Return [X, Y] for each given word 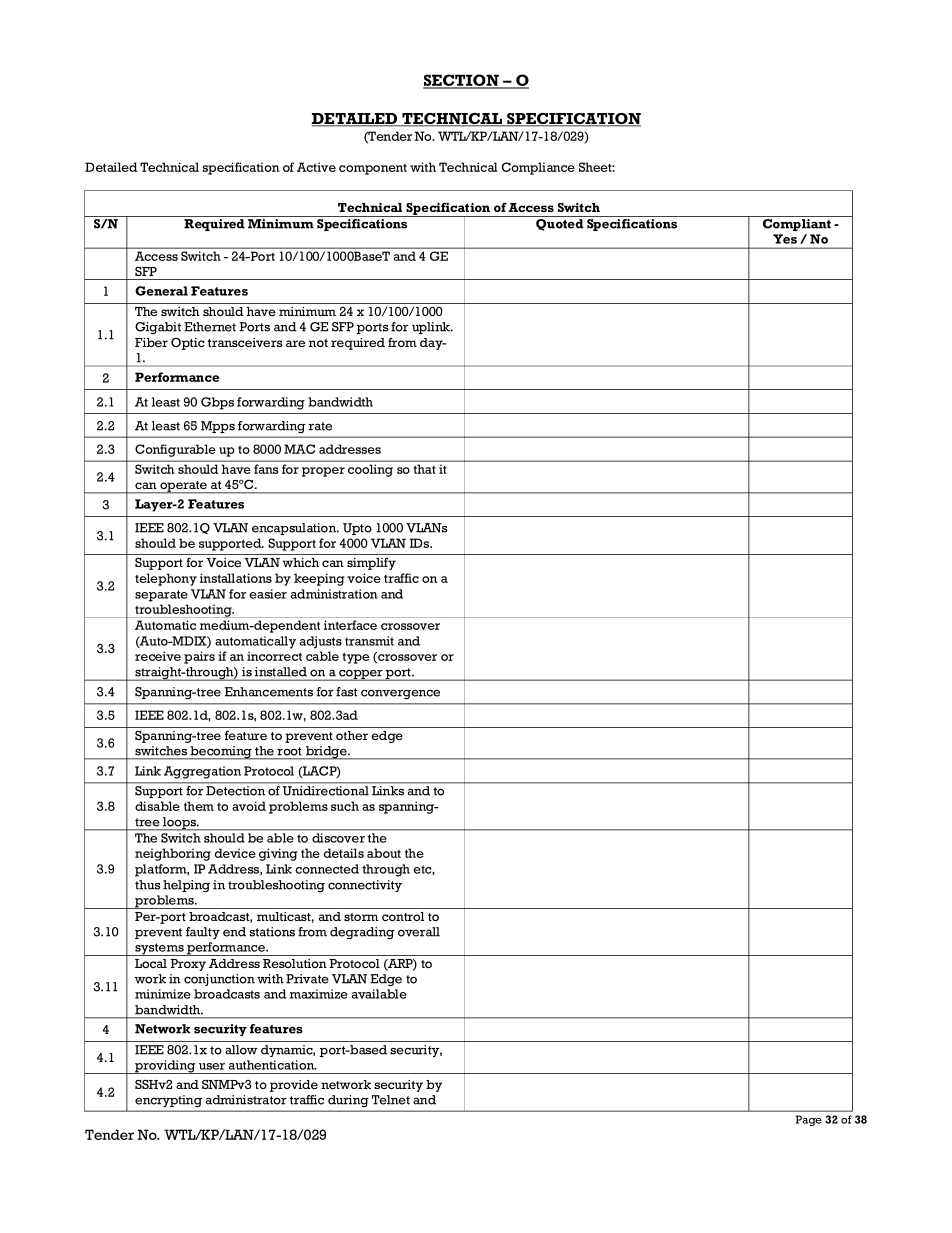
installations [236, 578]
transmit [369, 641]
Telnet [391, 1100]
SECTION [462, 81]
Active [316, 167]
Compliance [538, 168]
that [424, 469]
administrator [246, 1100]
